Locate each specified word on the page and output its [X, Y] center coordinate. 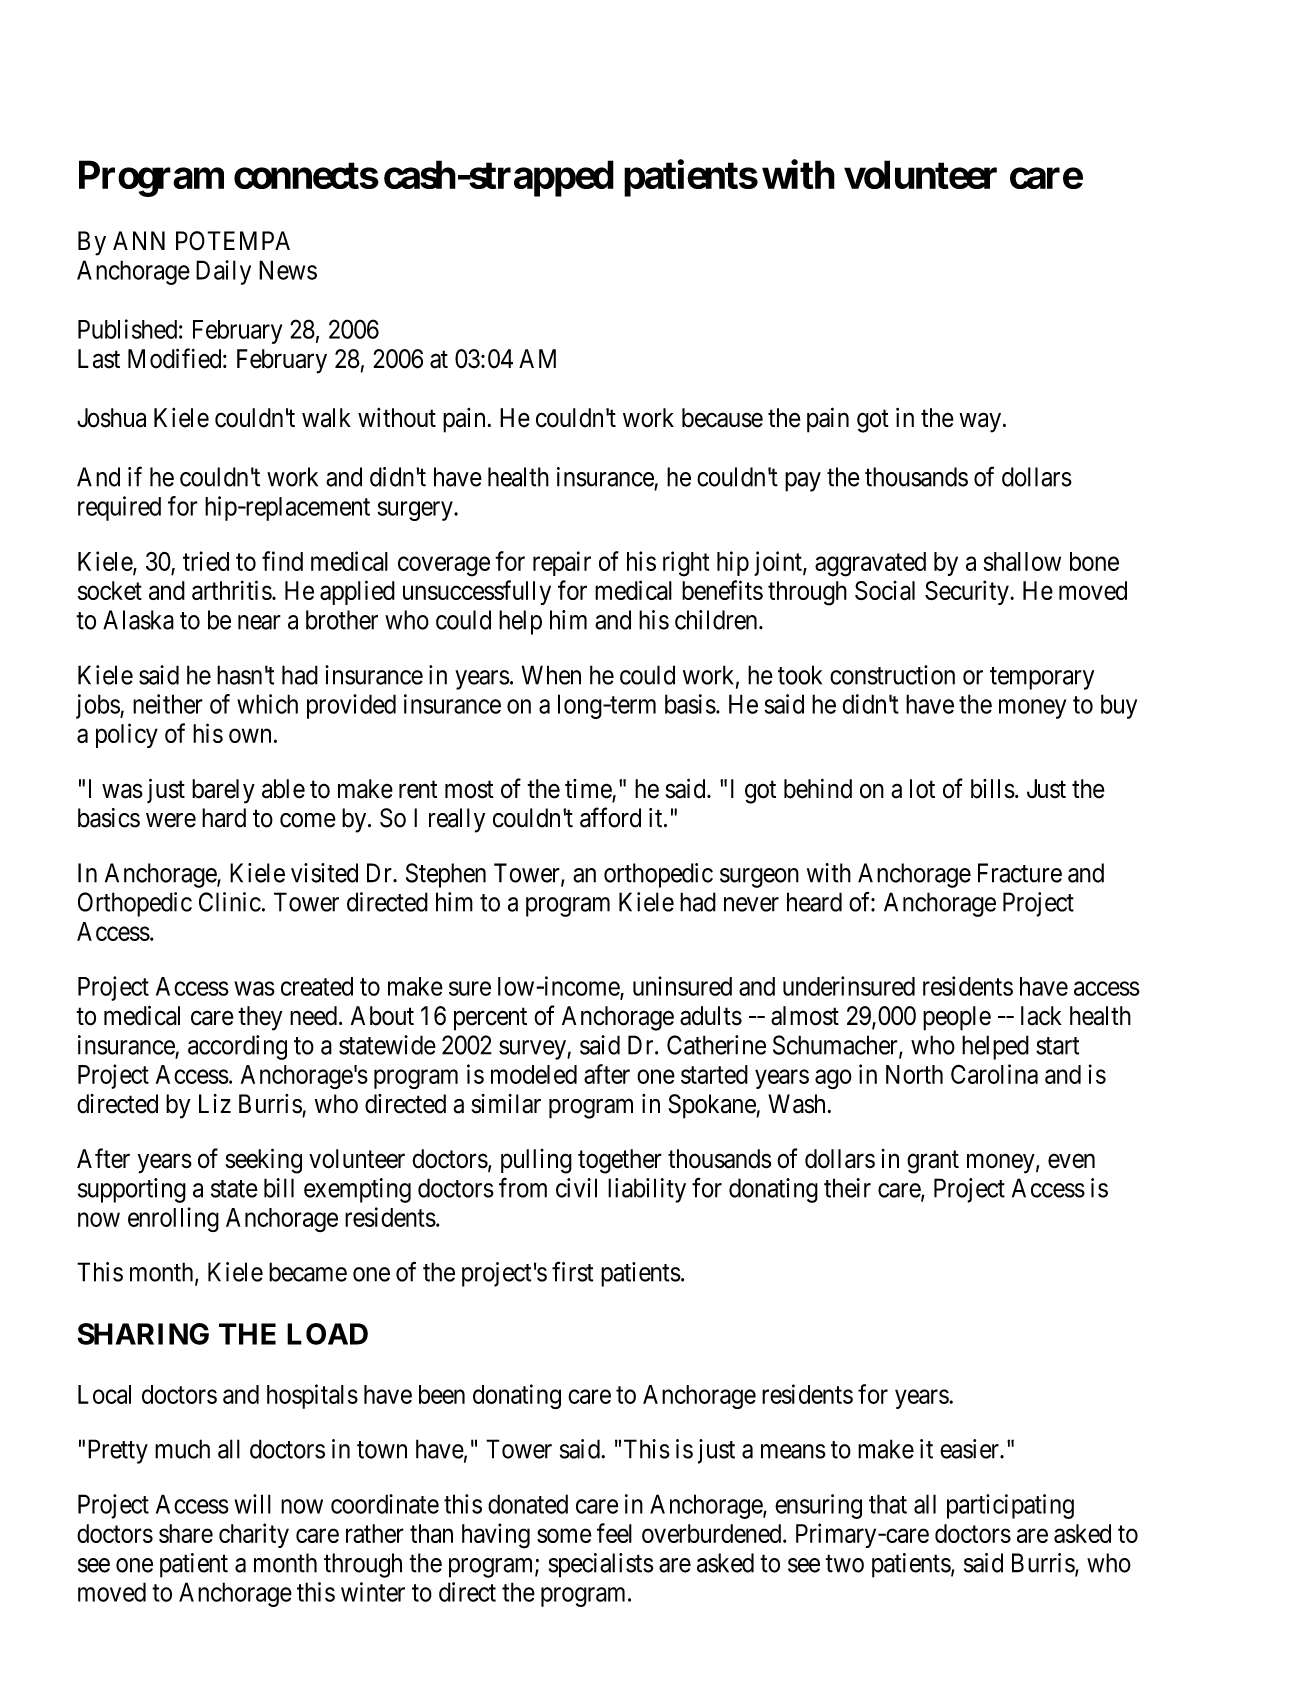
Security [968, 592]
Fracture [1020, 873]
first [572, 1271]
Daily [223, 272]
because [722, 418]
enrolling [173, 1219]
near [259, 622]
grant [933, 1162]
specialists [601, 1565]
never [751, 904]
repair [562, 563]
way [980, 423]
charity [254, 1535]
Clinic [230, 902]
